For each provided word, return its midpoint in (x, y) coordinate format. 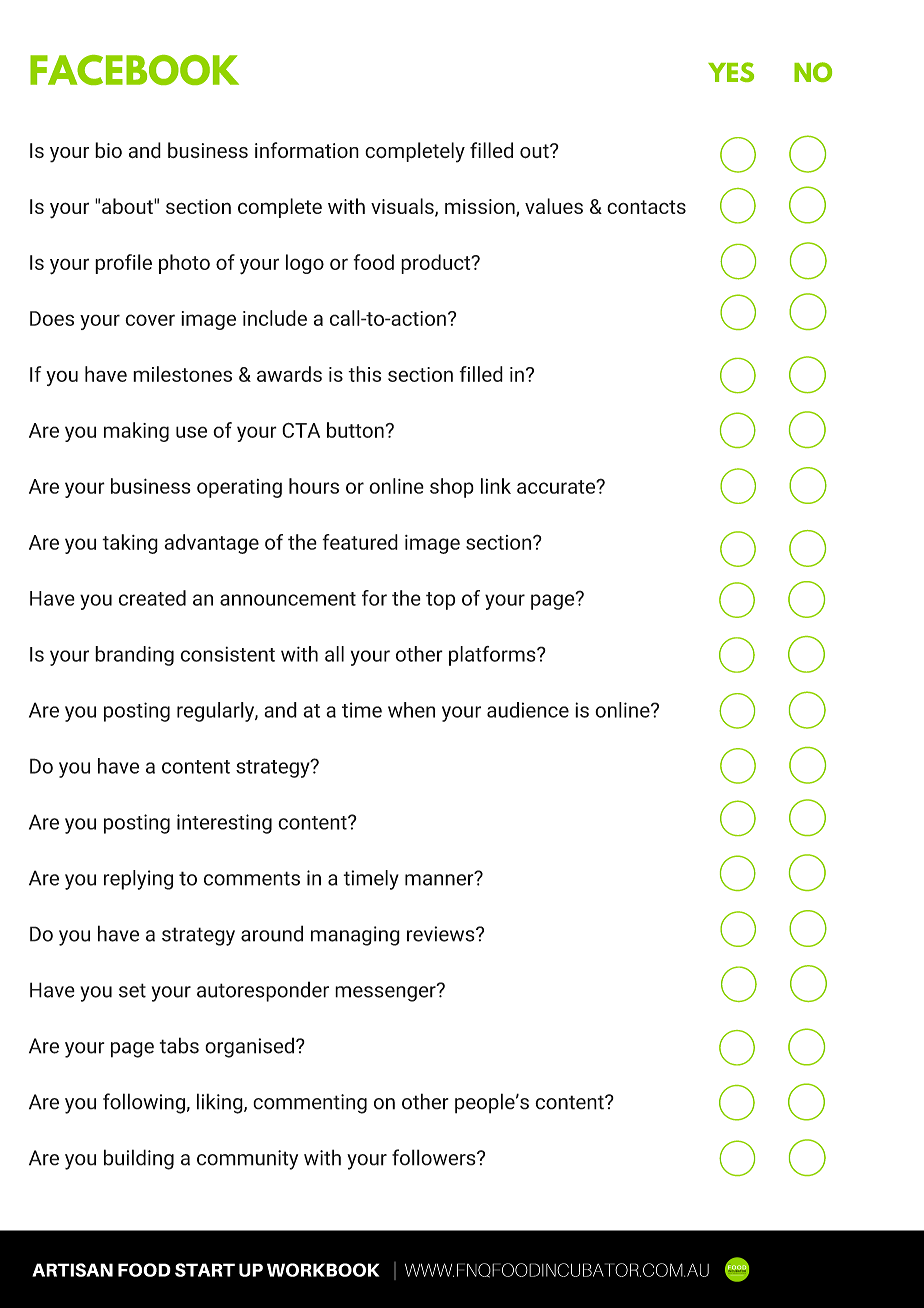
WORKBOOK (323, 1270)
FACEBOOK (134, 70)
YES (731, 72)
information (307, 150)
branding (134, 656)
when (411, 710)
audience (528, 710)
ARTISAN (72, 1270)
